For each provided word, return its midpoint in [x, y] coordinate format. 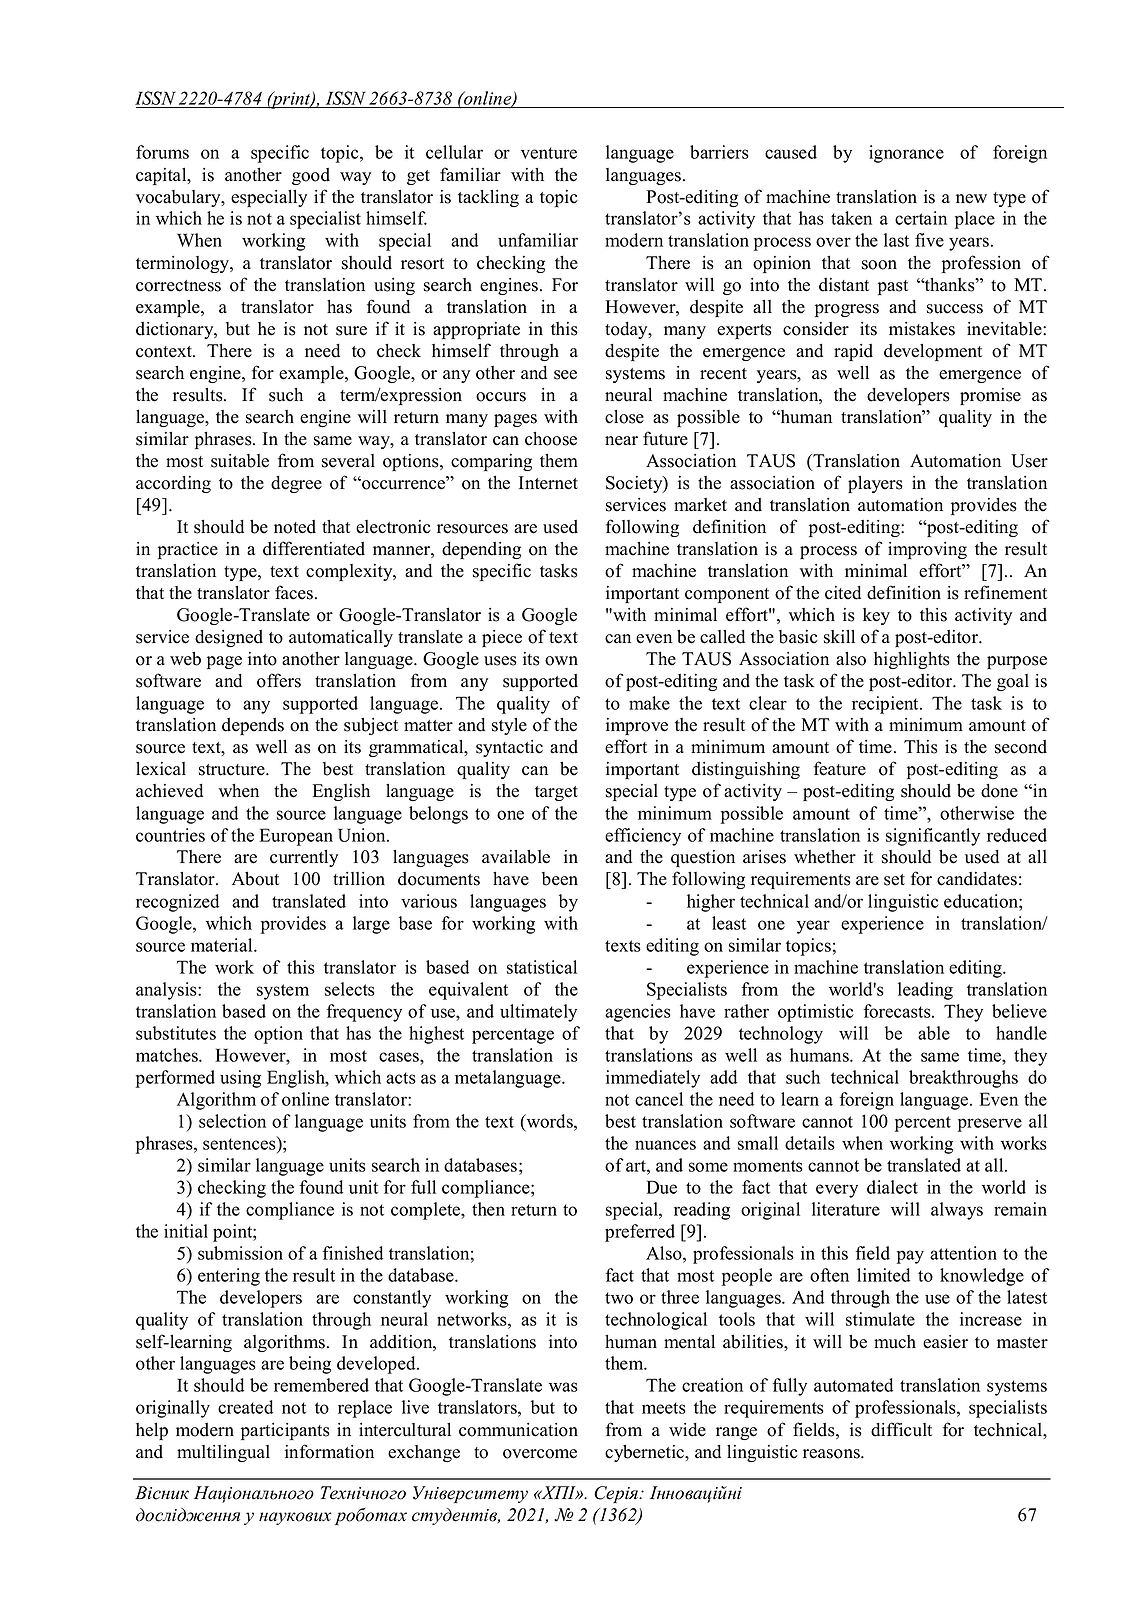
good [311, 176]
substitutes [176, 1033]
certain [921, 218]
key [876, 616]
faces [295, 592]
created [245, 1407]
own [561, 661]
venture [549, 153]
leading [925, 991]
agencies [638, 1013]
